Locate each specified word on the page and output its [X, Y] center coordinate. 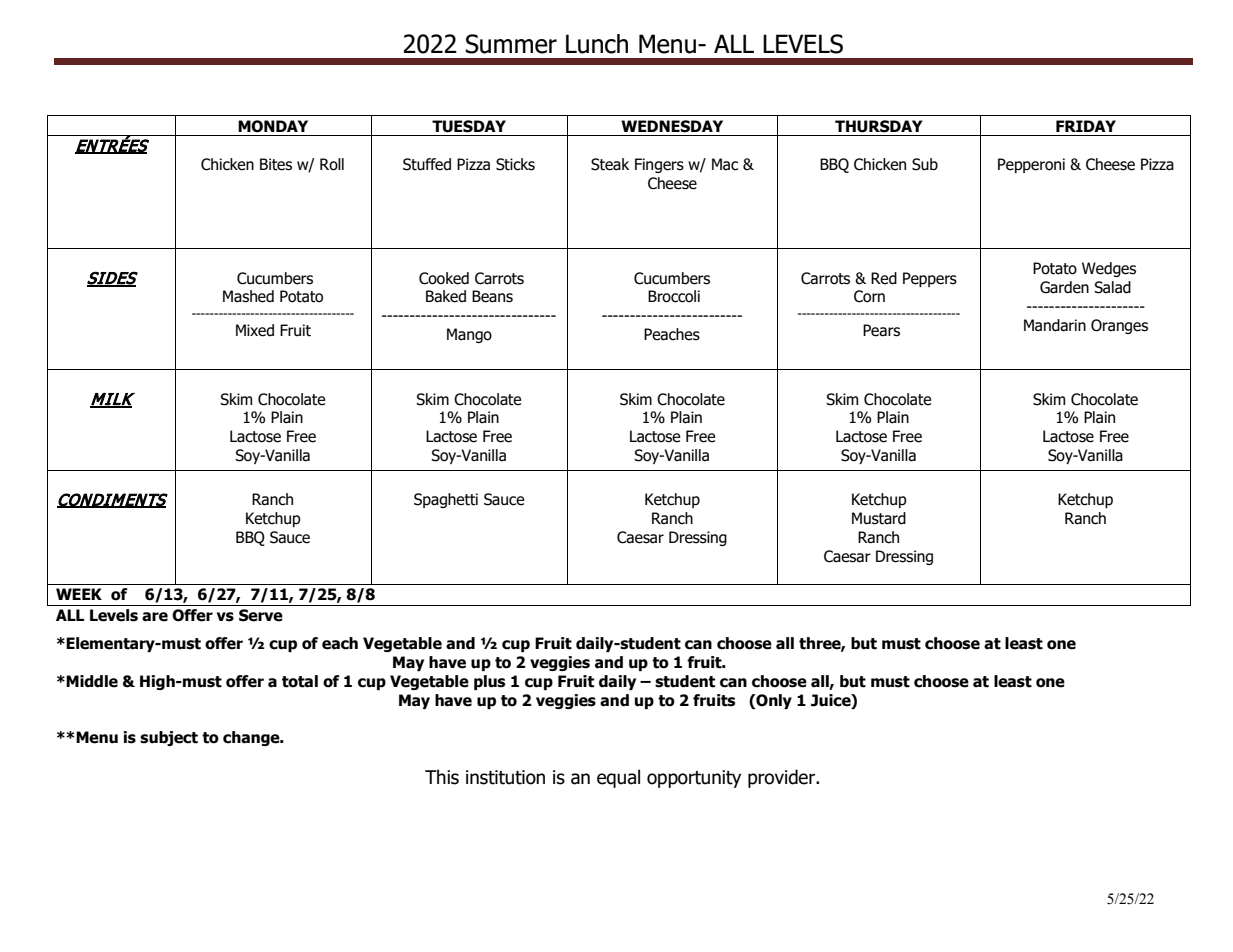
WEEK [79, 594]
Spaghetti [446, 500]
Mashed [248, 296]
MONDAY [273, 126]
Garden [1064, 287]
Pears [881, 330]
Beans [492, 296]
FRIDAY [1086, 126]
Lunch [597, 44]
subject [169, 738]
